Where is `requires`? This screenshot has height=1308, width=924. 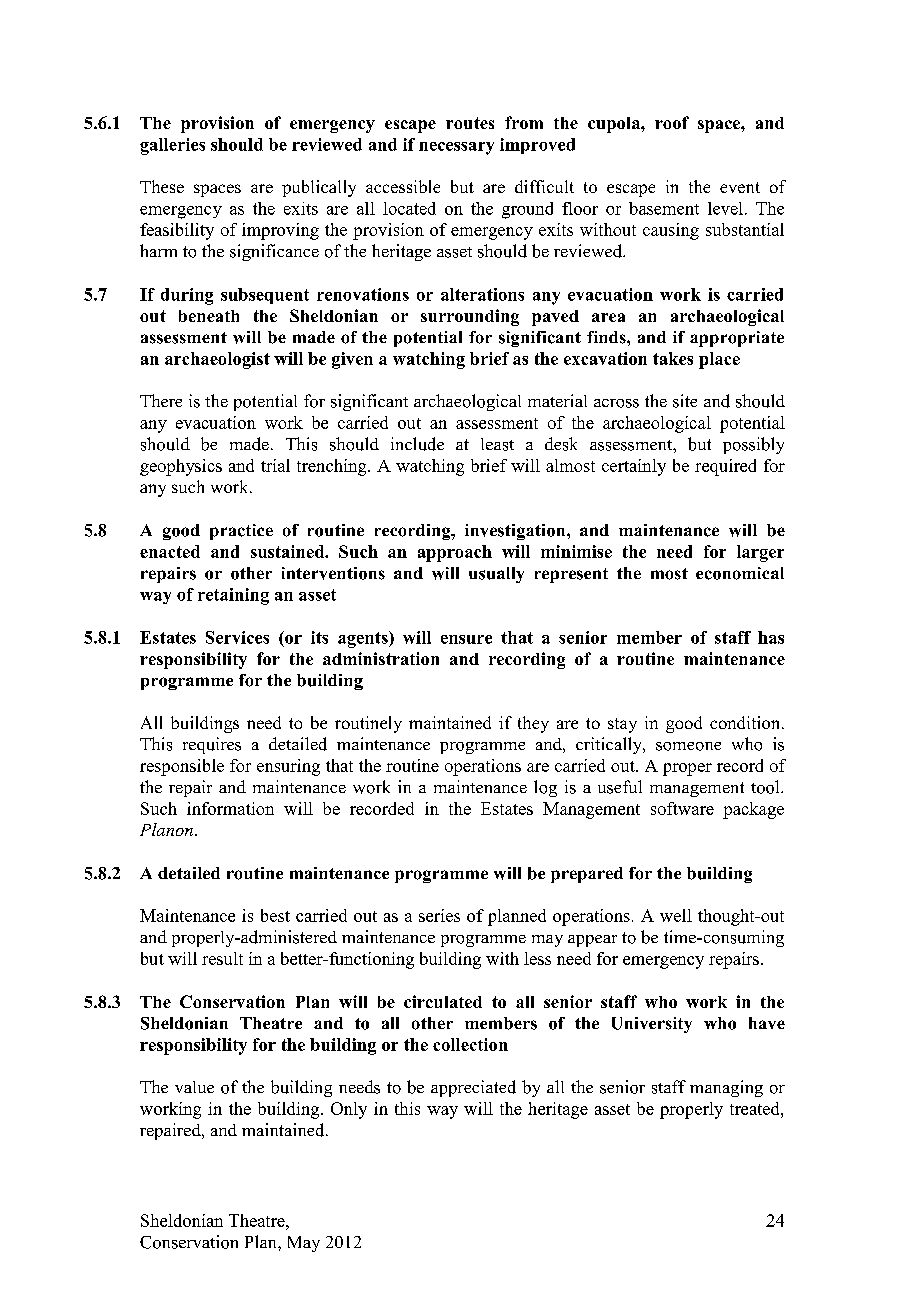 requires is located at coordinates (212, 745).
